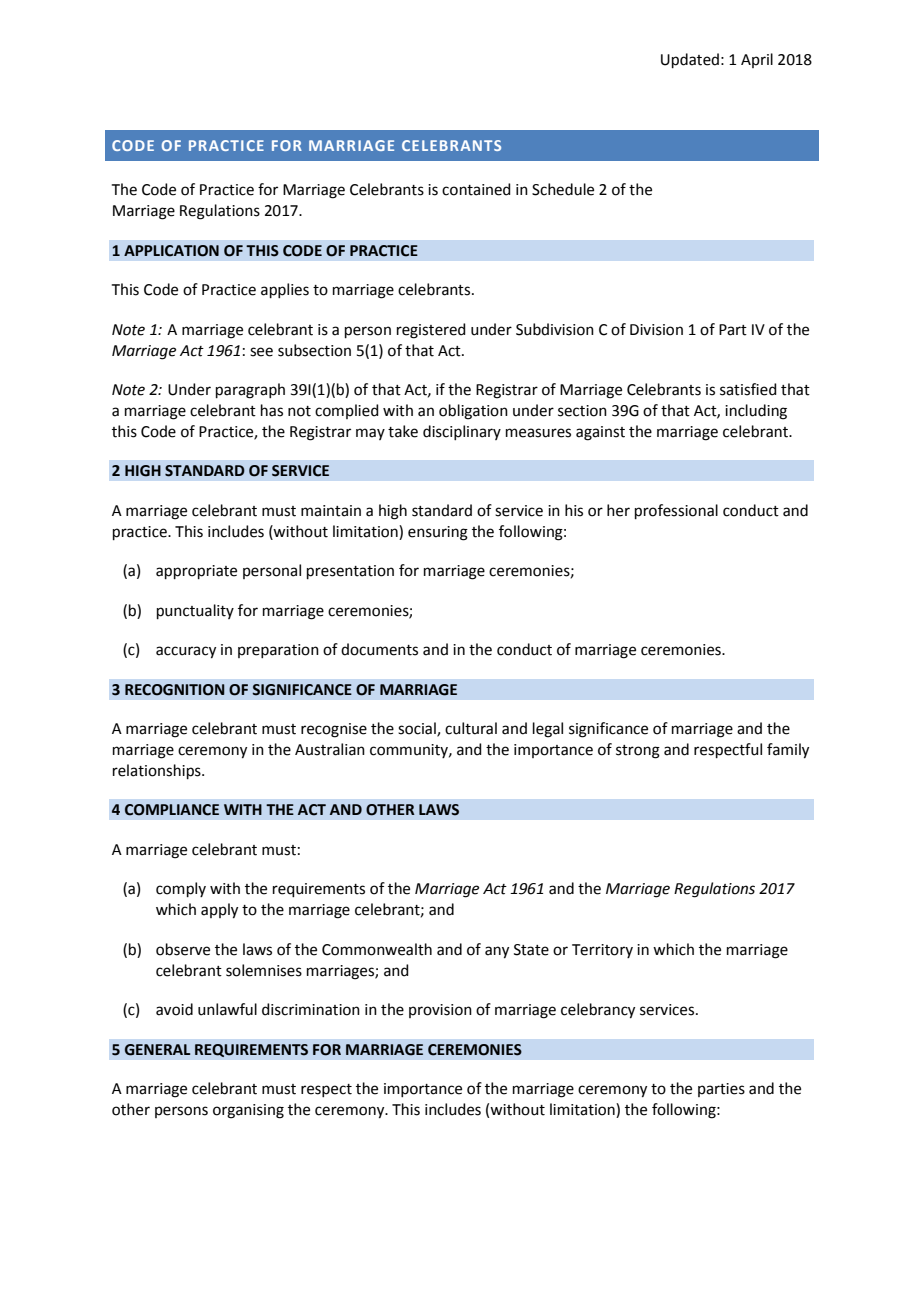  I want to click on ensuring, so click(438, 533).
